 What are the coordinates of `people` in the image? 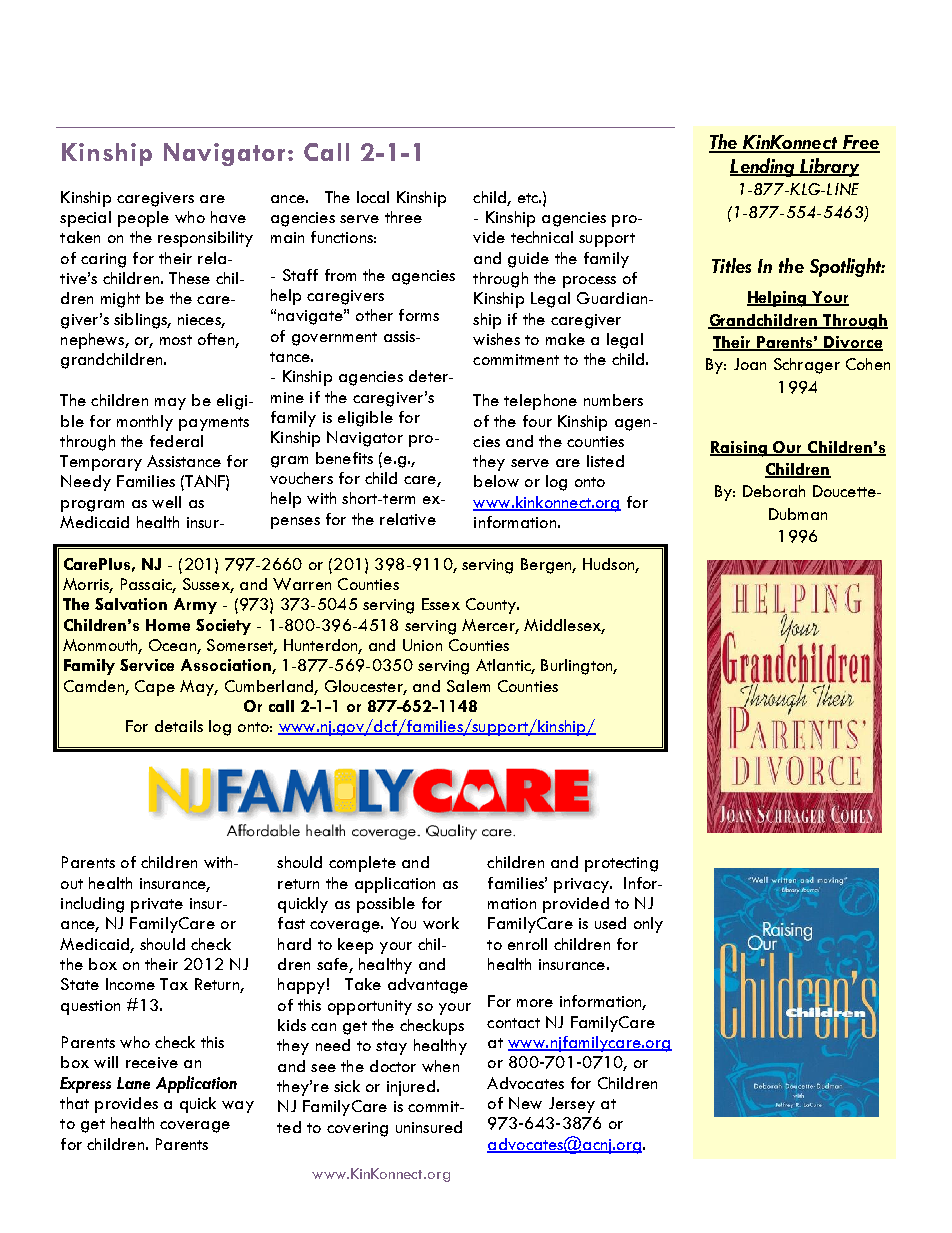 It's located at (143, 219).
